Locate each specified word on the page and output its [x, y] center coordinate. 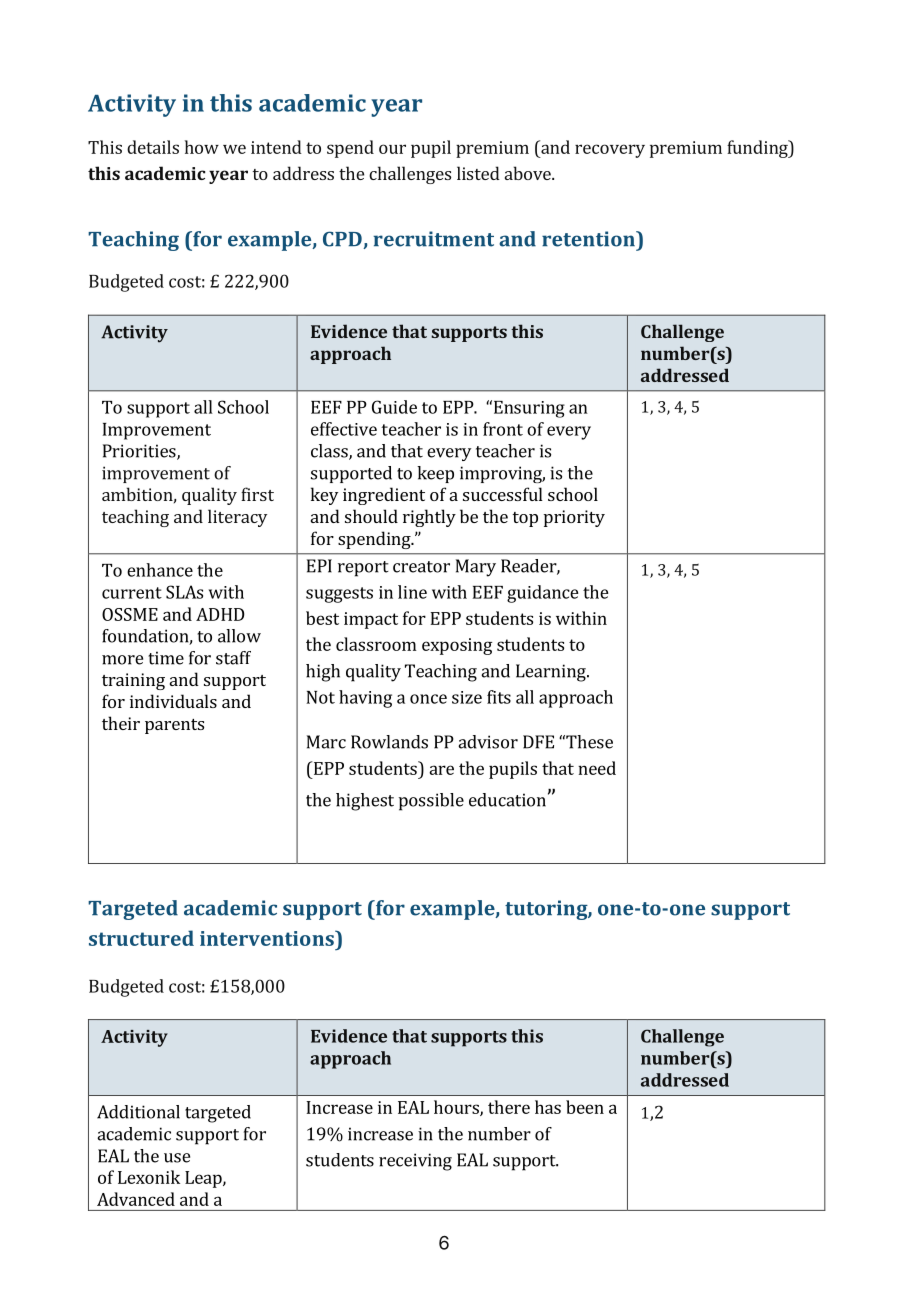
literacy [237, 518]
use [177, 1158]
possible [431, 802]
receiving [415, 1162]
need [597, 768]
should [371, 516]
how [202, 147]
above [529, 173]
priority [574, 518]
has [548, 1107]
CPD [343, 240]
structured [141, 938]
